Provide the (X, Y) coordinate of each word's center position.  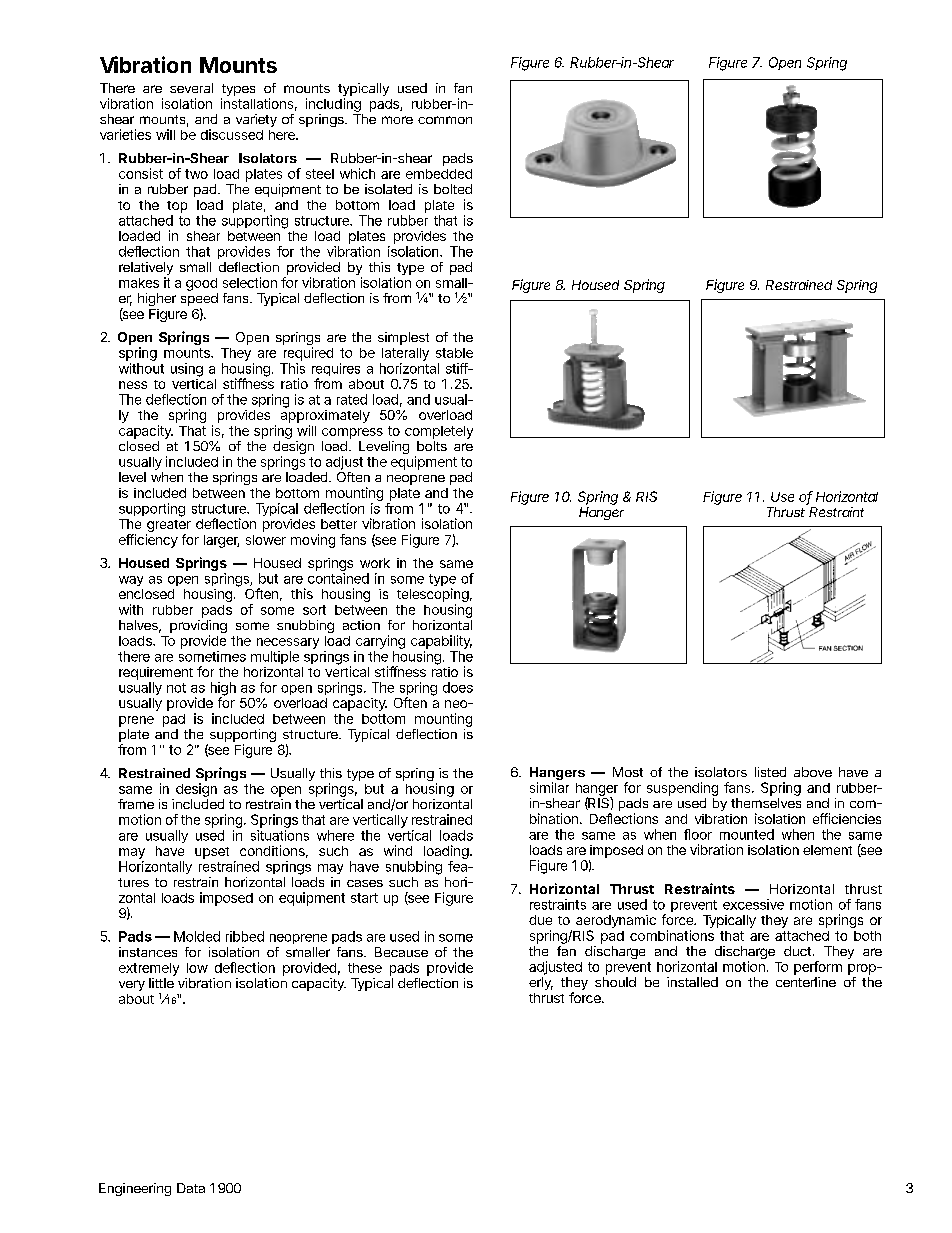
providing (198, 628)
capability (441, 643)
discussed (232, 134)
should (615, 982)
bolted (453, 189)
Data (191, 1188)
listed (770, 772)
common (445, 120)
